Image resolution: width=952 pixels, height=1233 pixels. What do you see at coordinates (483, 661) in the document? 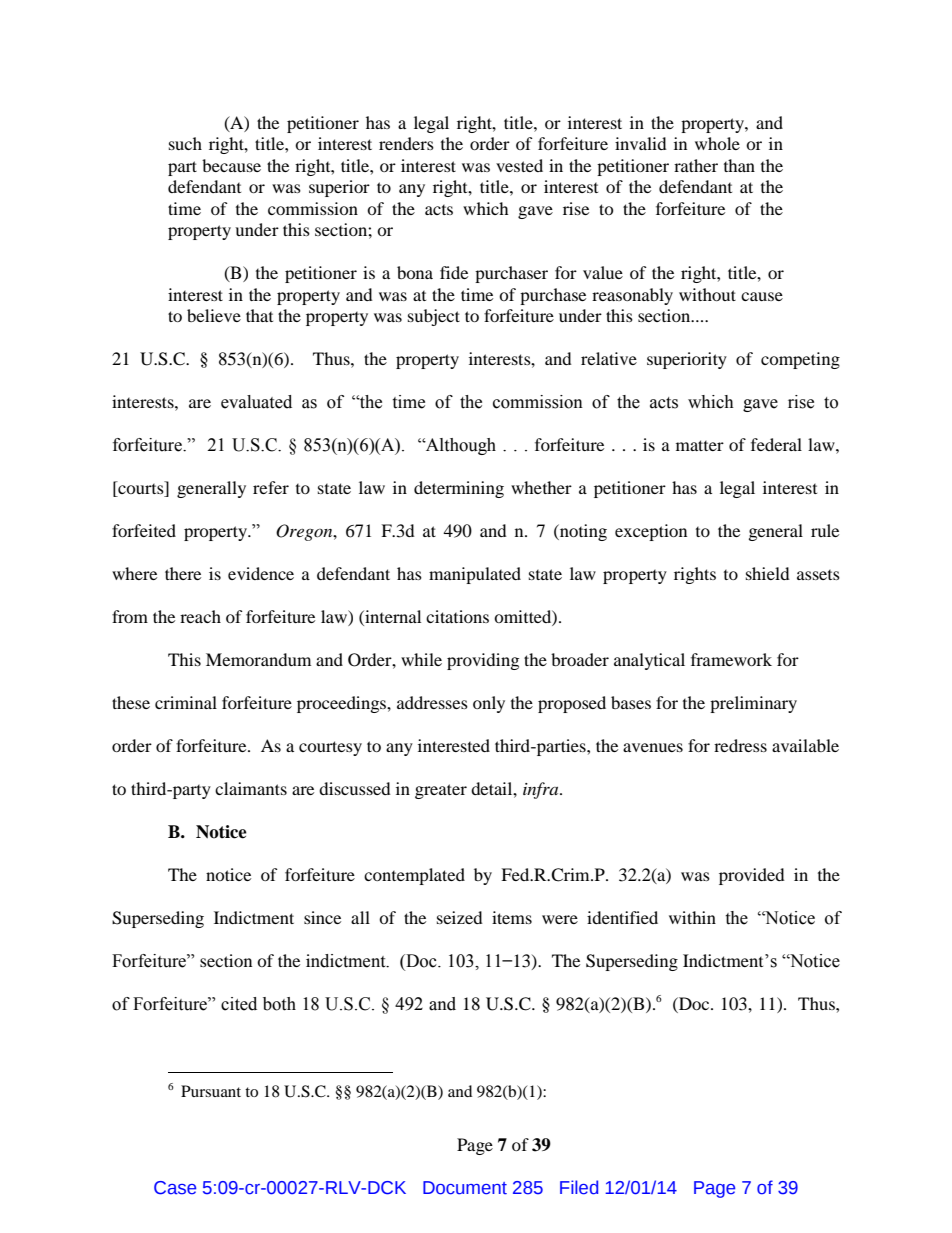
I see `providing` at bounding box center [483, 661].
